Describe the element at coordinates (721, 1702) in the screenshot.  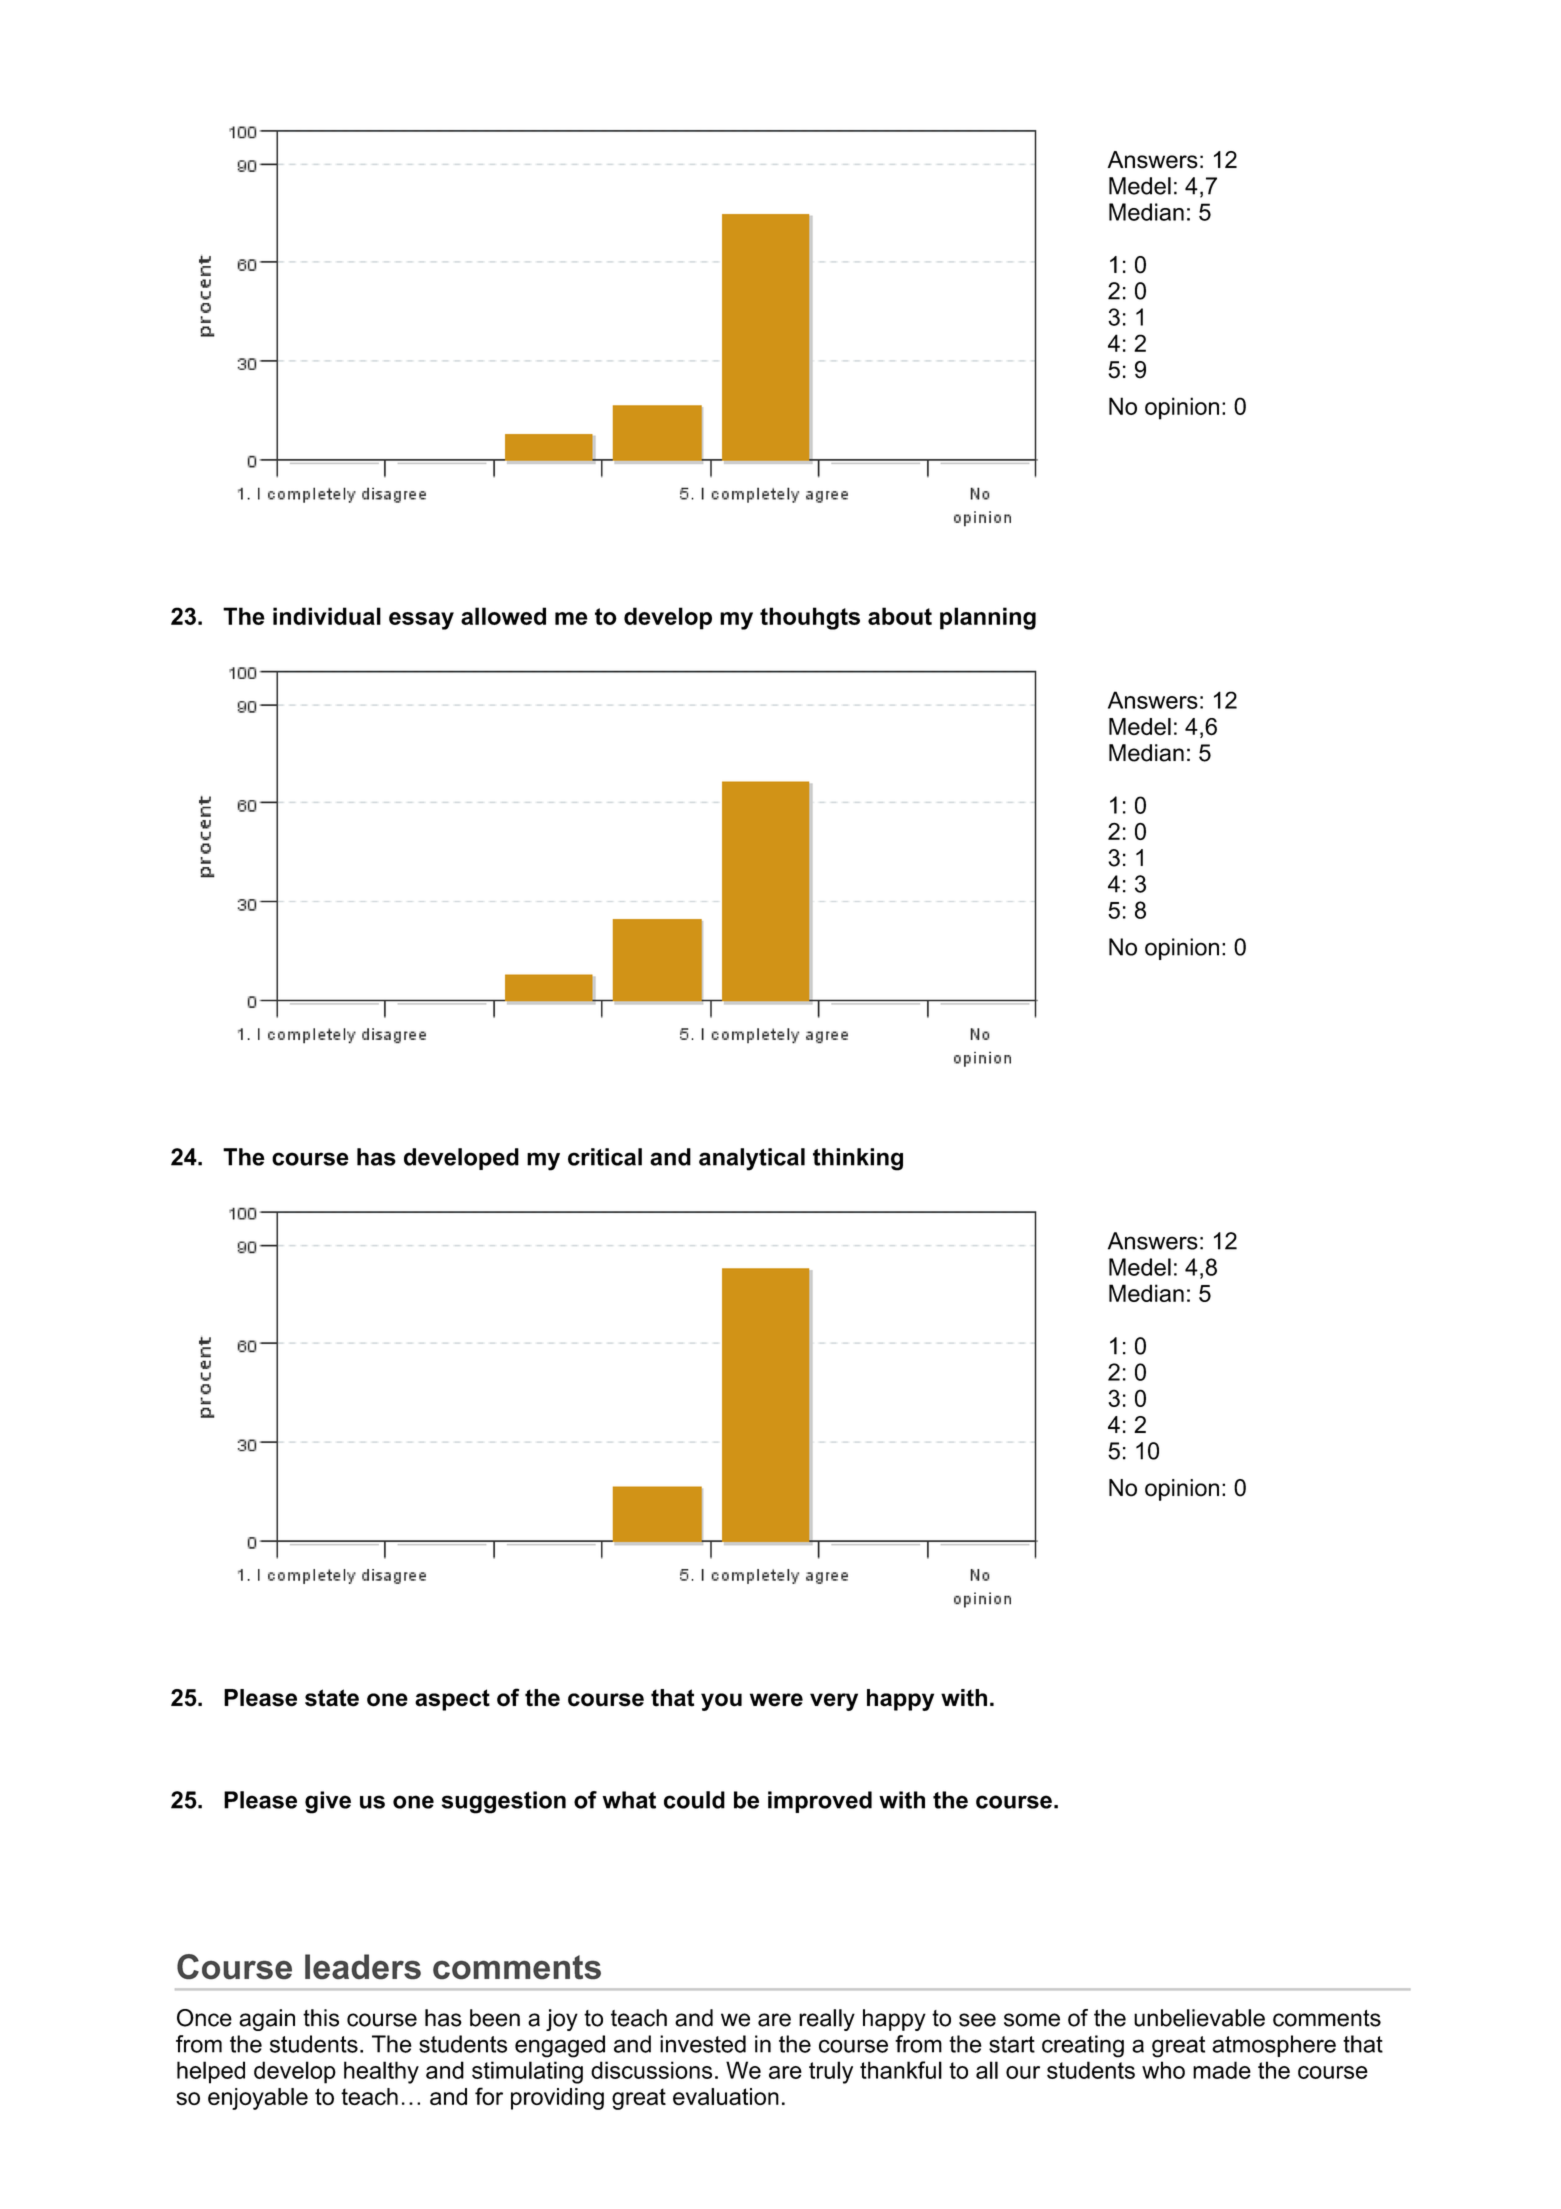
I see `you` at that location.
